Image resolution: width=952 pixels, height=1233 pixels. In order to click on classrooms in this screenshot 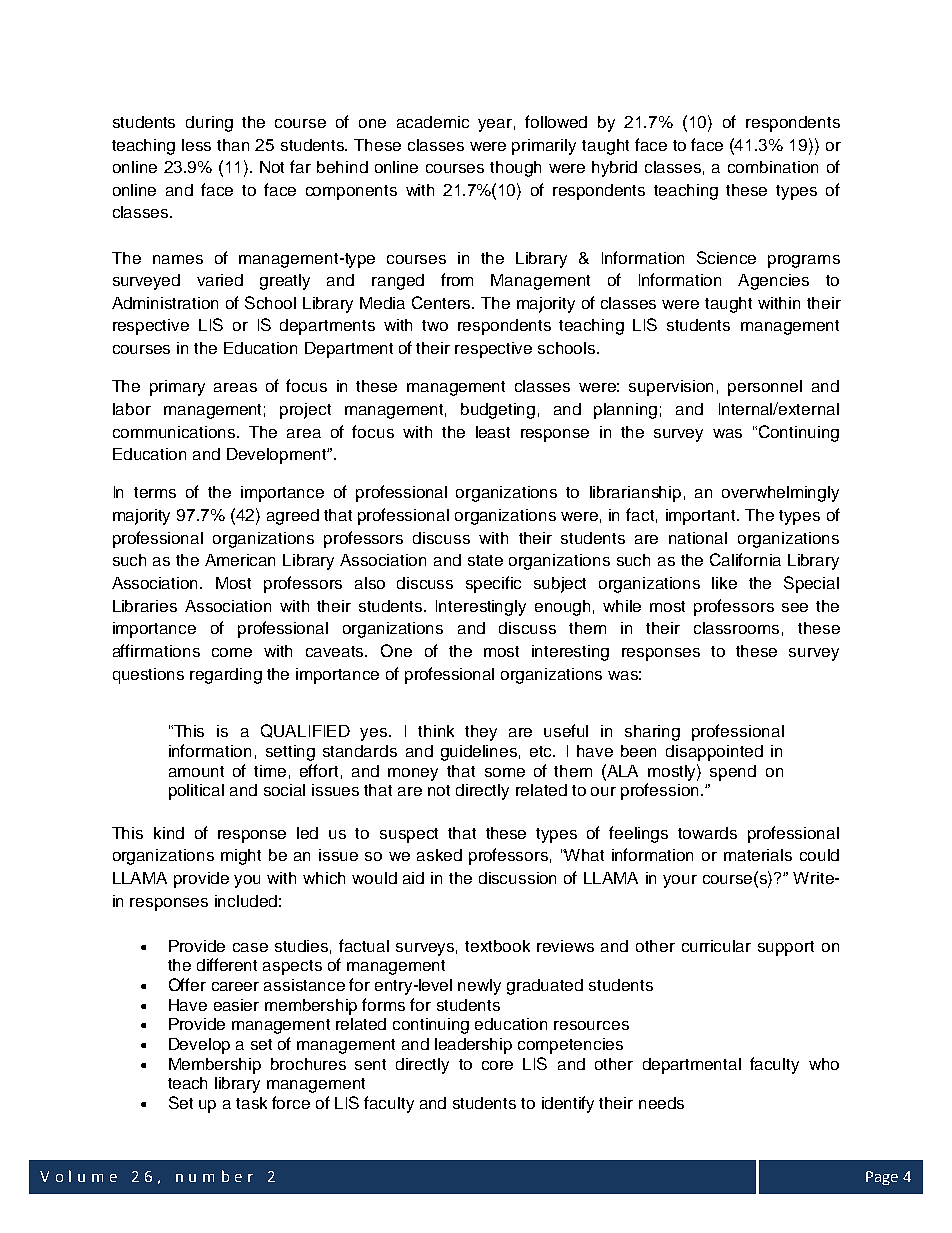, I will do `click(736, 628)`.
